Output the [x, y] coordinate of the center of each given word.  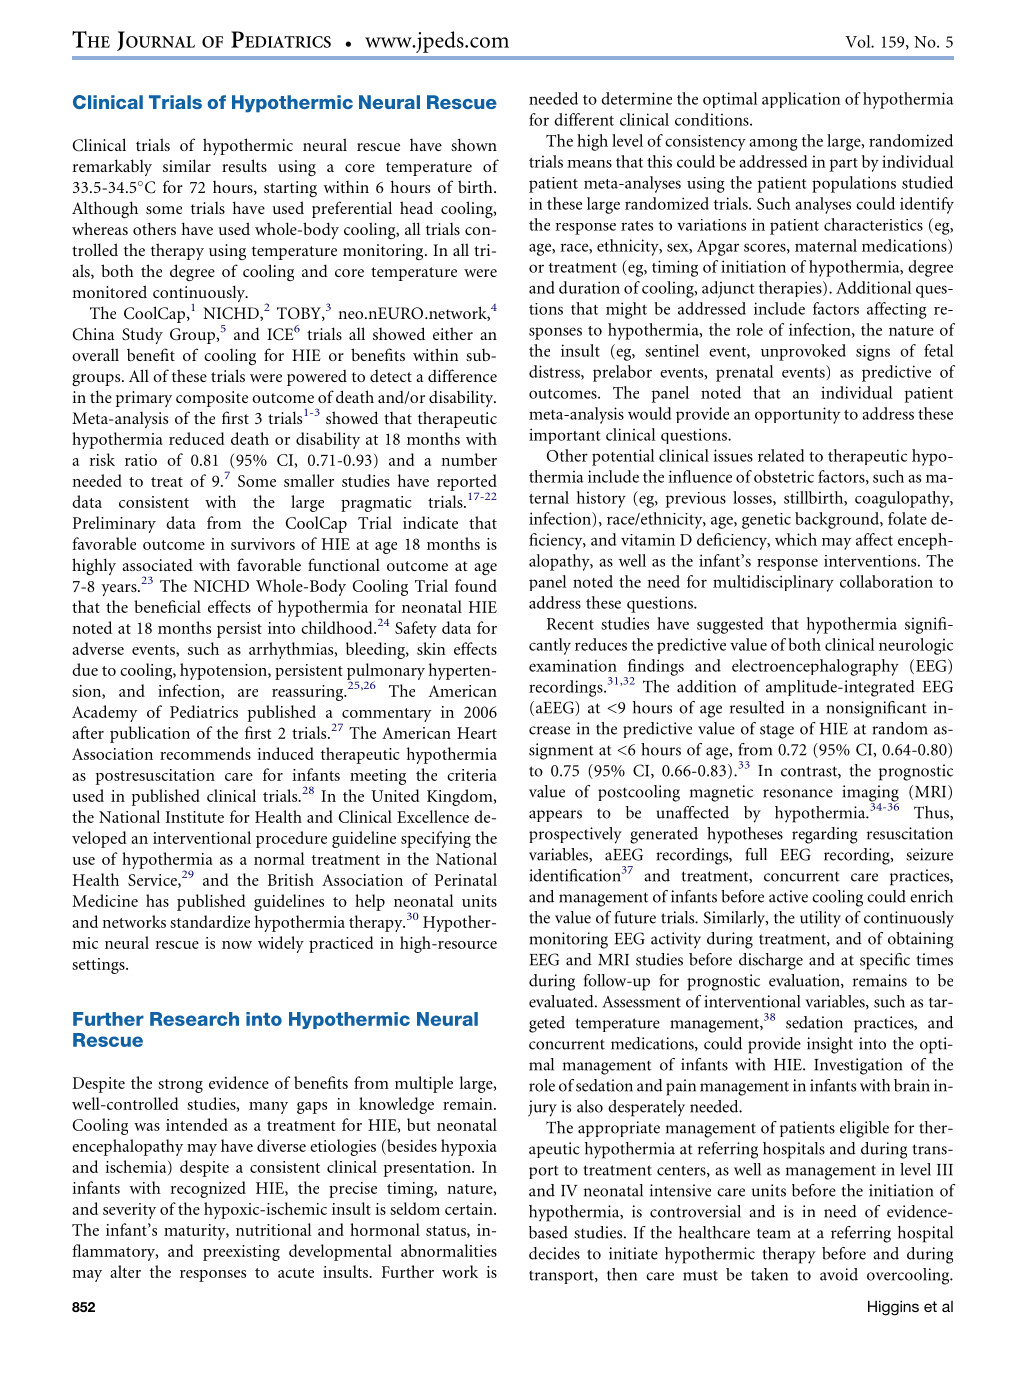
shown [474, 144]
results [244, 165]
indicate [430, 522]
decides [554, 1253]
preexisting [241, 1253]
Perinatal [466, 879]
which [796, 539]
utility [820, 919]
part [844, 165]
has [157, 900]
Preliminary [114, 524]
